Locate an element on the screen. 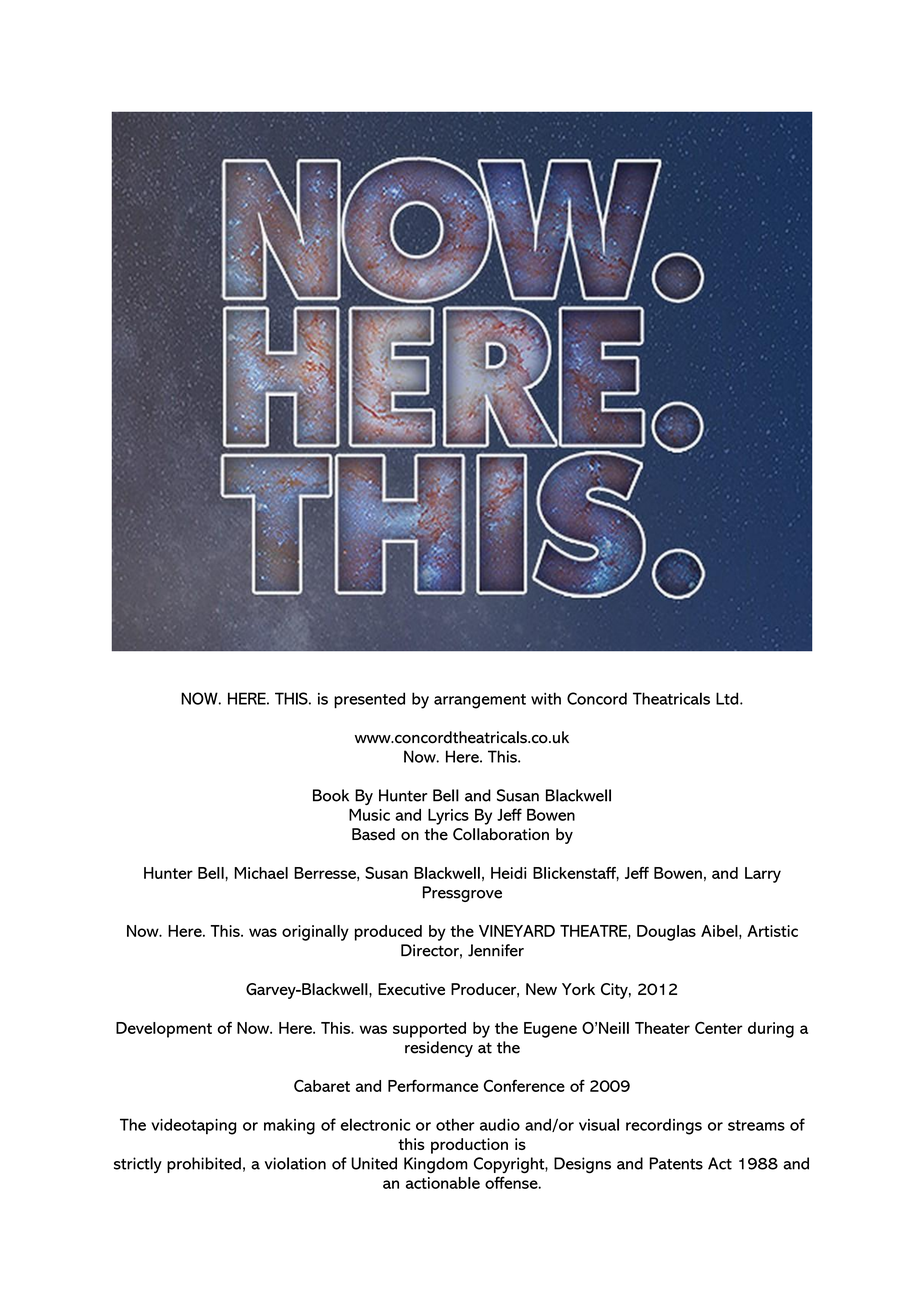  Ltd is located at coordinates (728, 698).
